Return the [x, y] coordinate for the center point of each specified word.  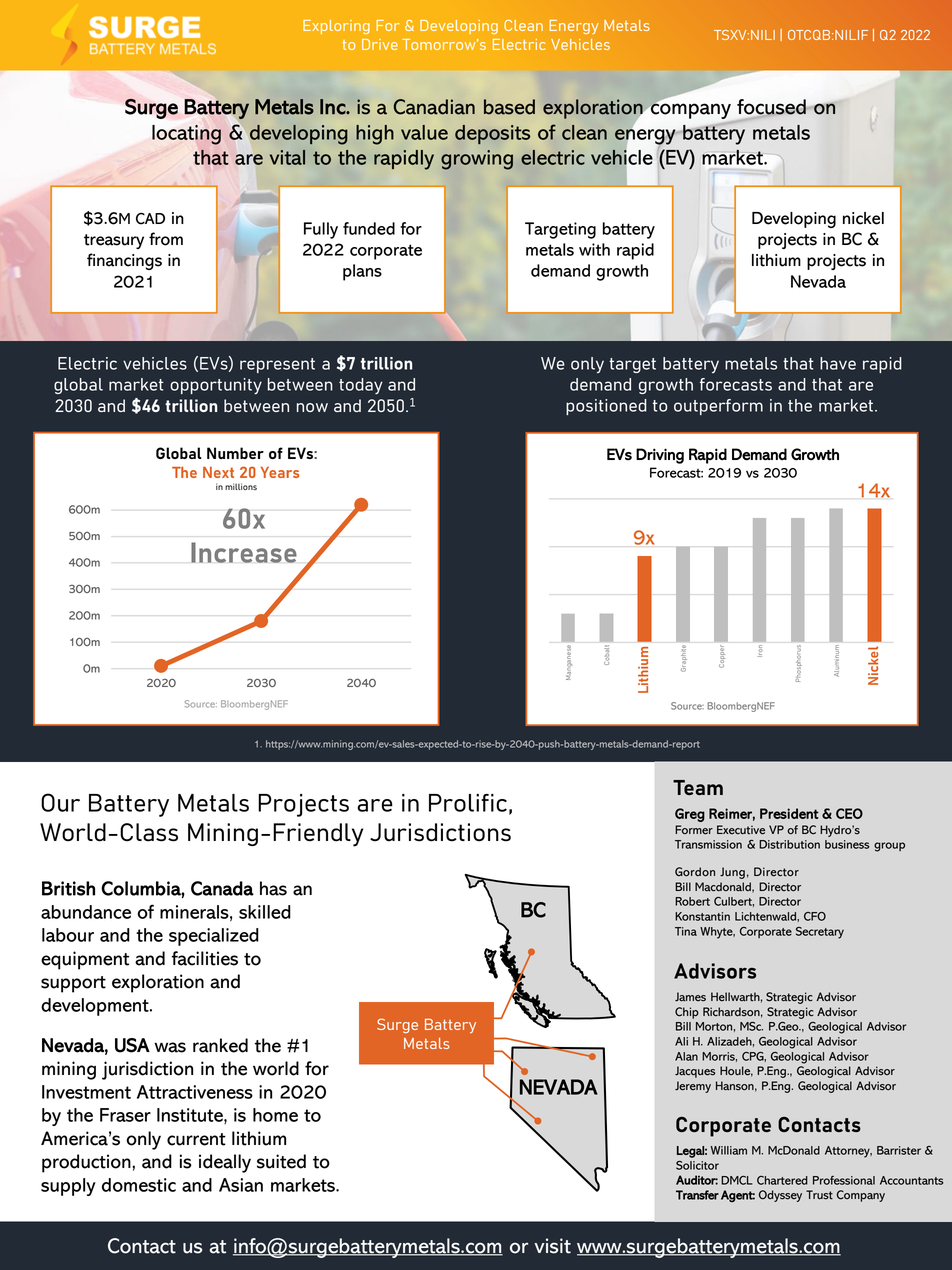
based [509, 107]
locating [186, 135]
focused [772, 108]
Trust [819, 1195]
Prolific [468, 803]
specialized [214, 937]
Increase [244, 552]
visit [552, 1246]
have [838, 363]
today [361, 386]
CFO [815, 916]
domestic [139, 1185]
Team [698, 787]
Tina [686, 931]
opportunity [216, 386]
